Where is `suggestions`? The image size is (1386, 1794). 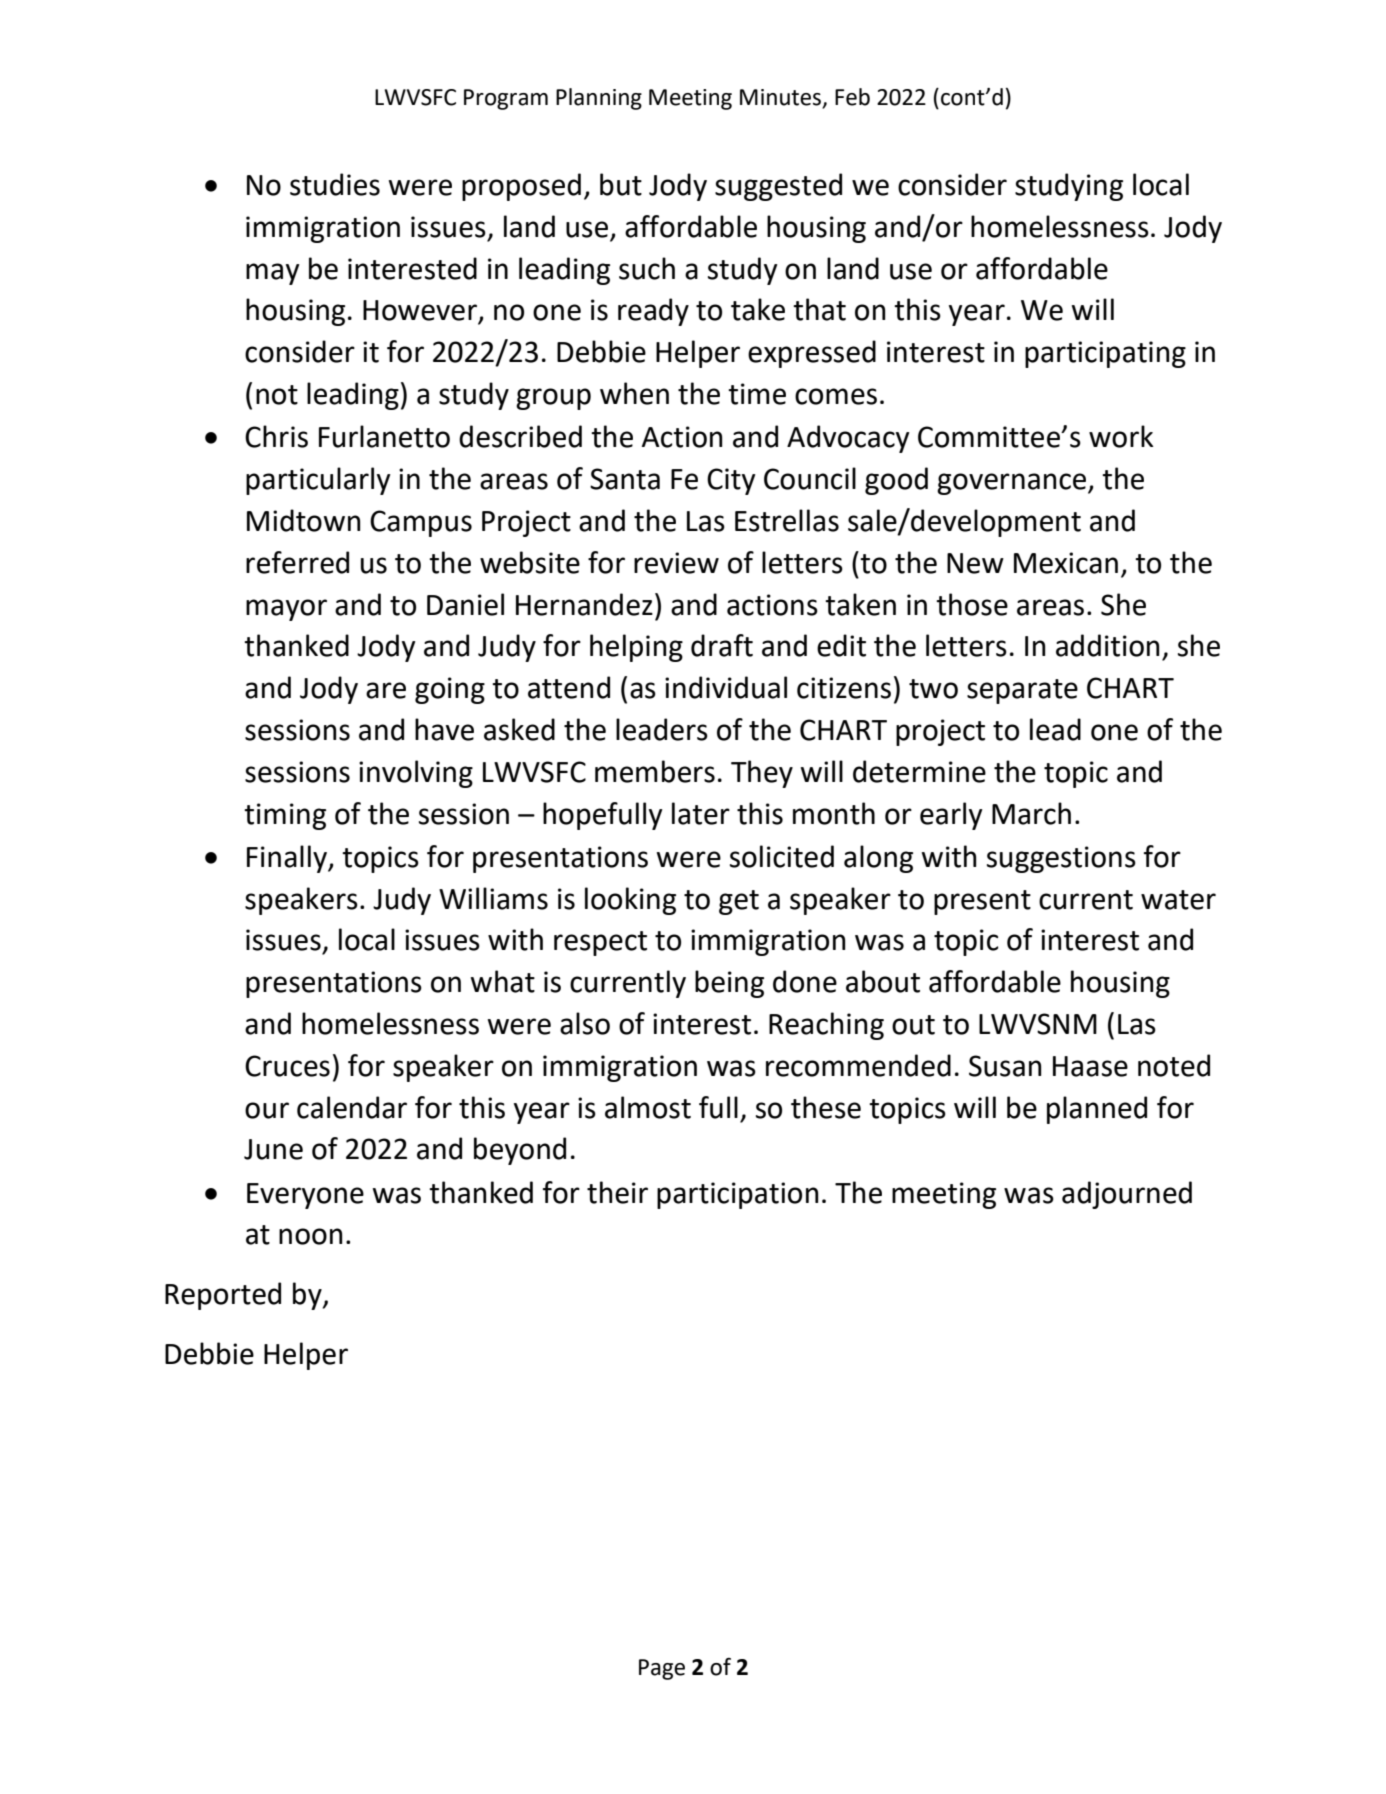
suggestions is located at coordinates (1061, 859).
